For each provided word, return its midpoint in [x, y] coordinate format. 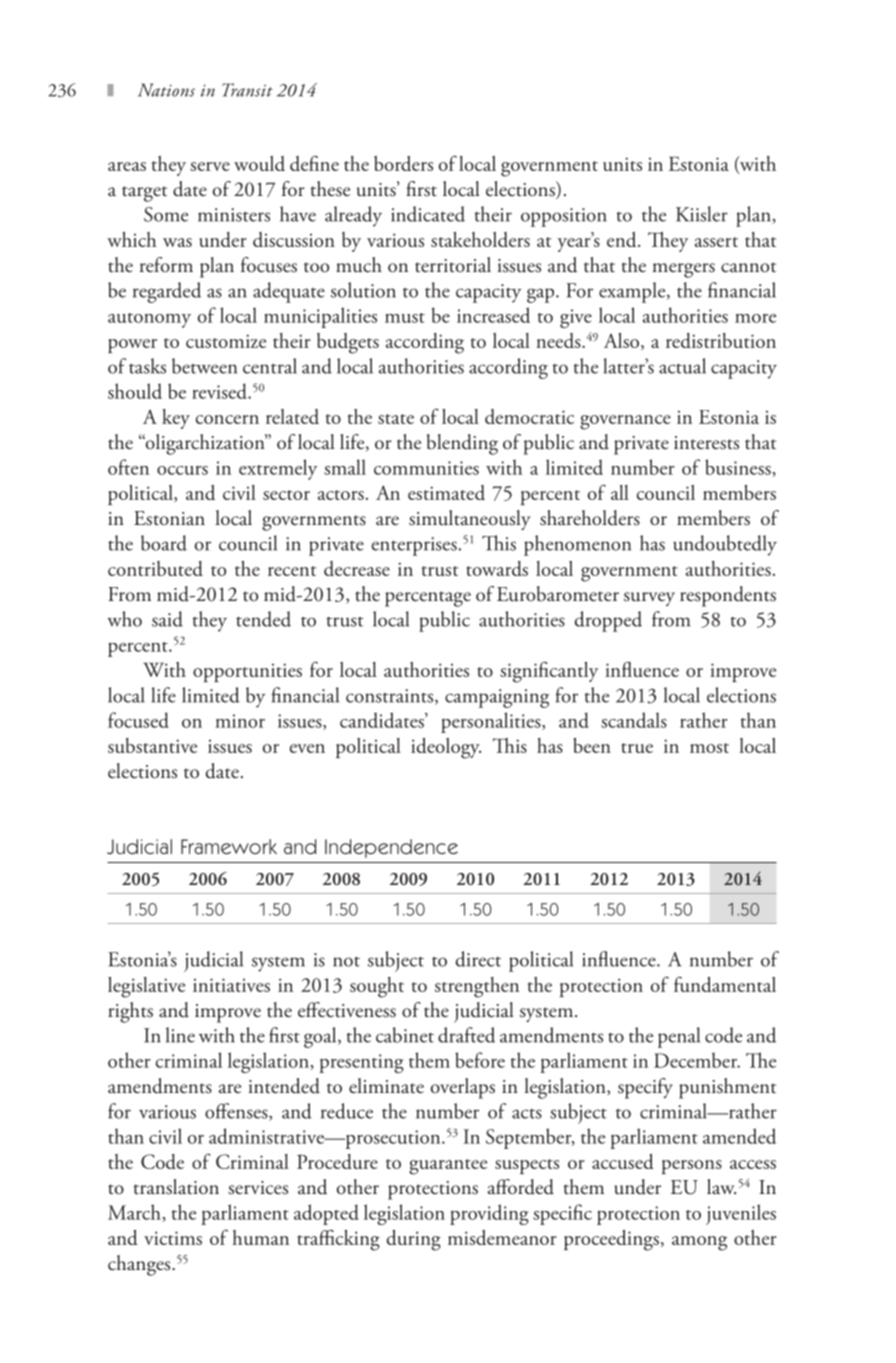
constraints [391, 697]
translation [176, 1187]
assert [716, 242]
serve [210, 166]
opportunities [247, 672]
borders [403, 163]
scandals [634, 720]
